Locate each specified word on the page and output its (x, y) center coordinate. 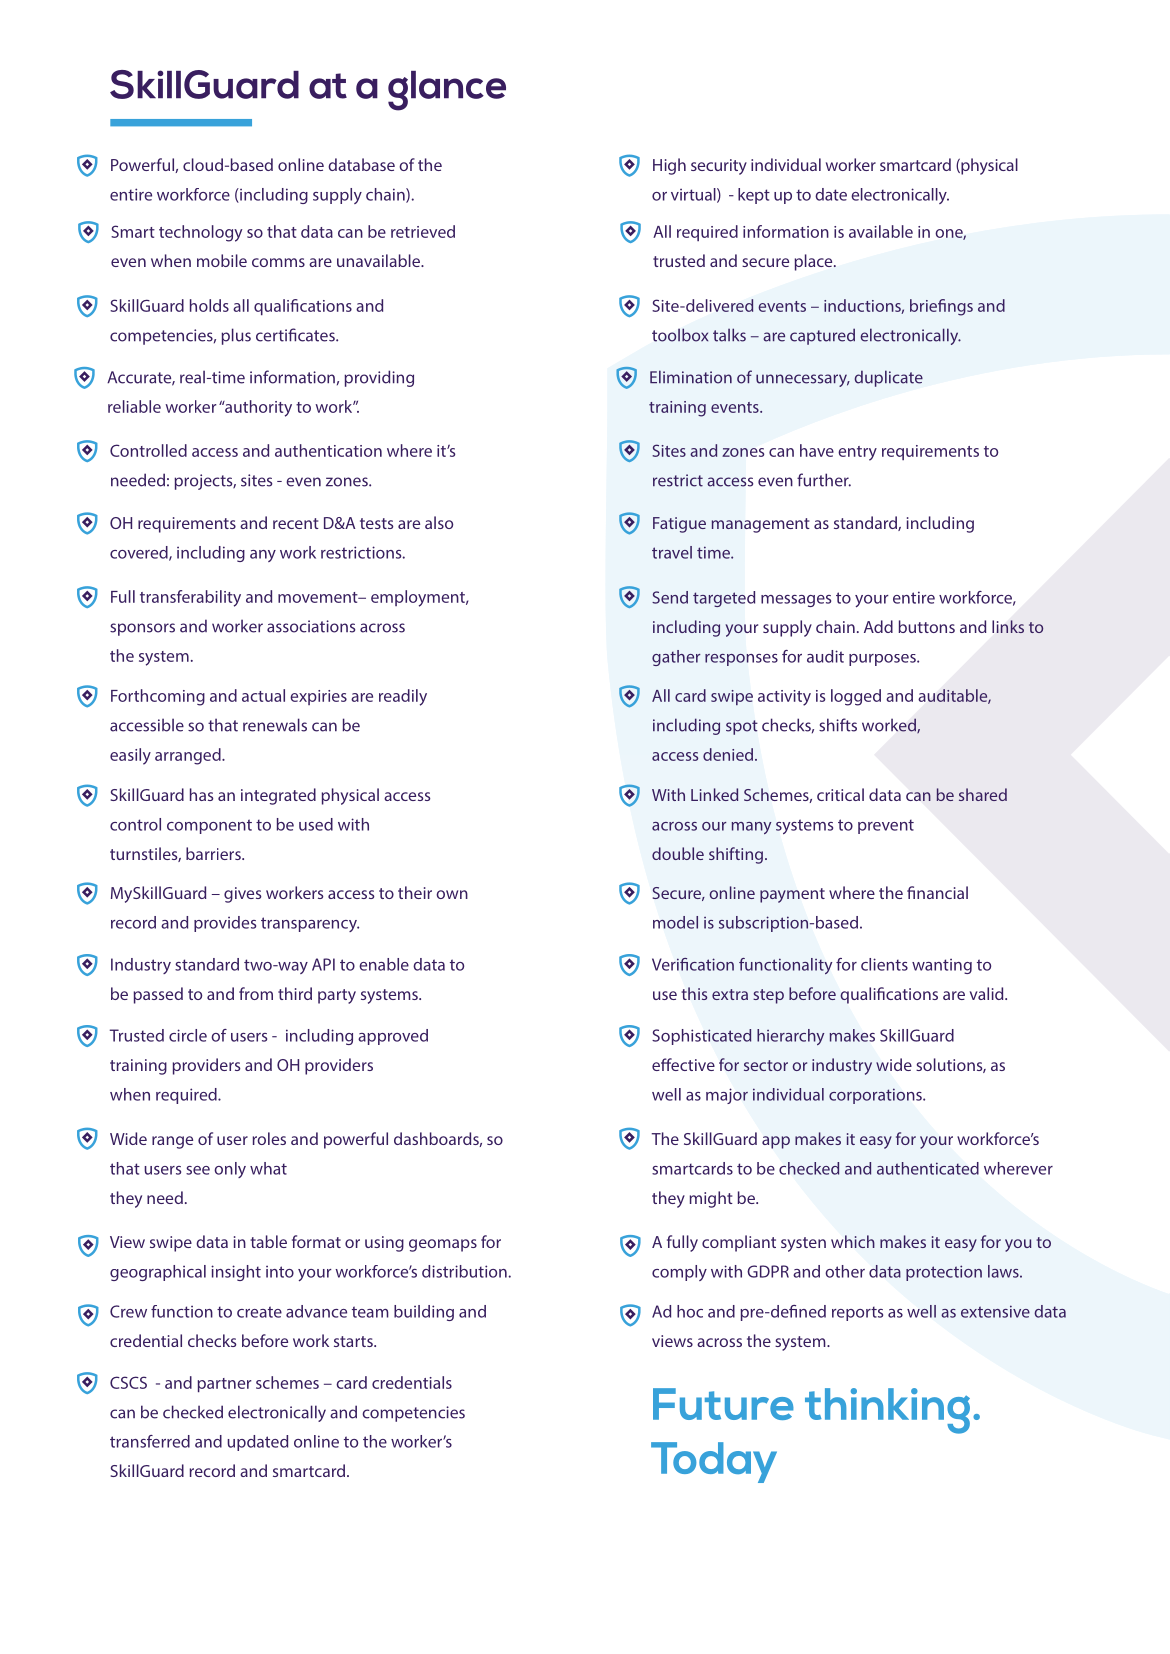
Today (714, 1462)
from (256, 993)
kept (754, 196)
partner (225, 1385)
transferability (190, 598)
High (669, 166)
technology (200, 233)
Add (878, 626)
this (694, 993)
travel (672, 552)
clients (884, 964)
